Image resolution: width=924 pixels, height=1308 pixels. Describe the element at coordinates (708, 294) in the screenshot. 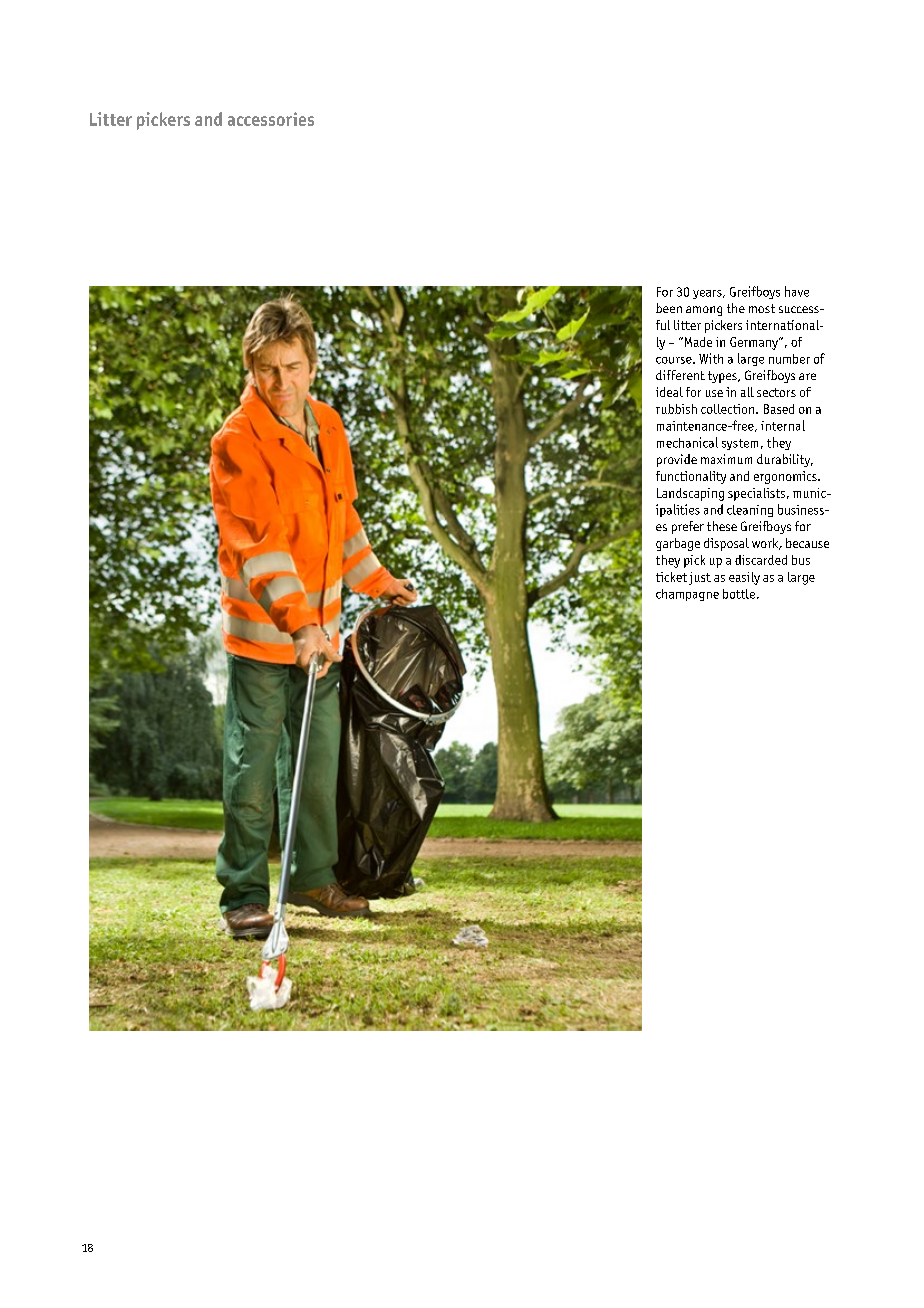

I see `years` at that location.
